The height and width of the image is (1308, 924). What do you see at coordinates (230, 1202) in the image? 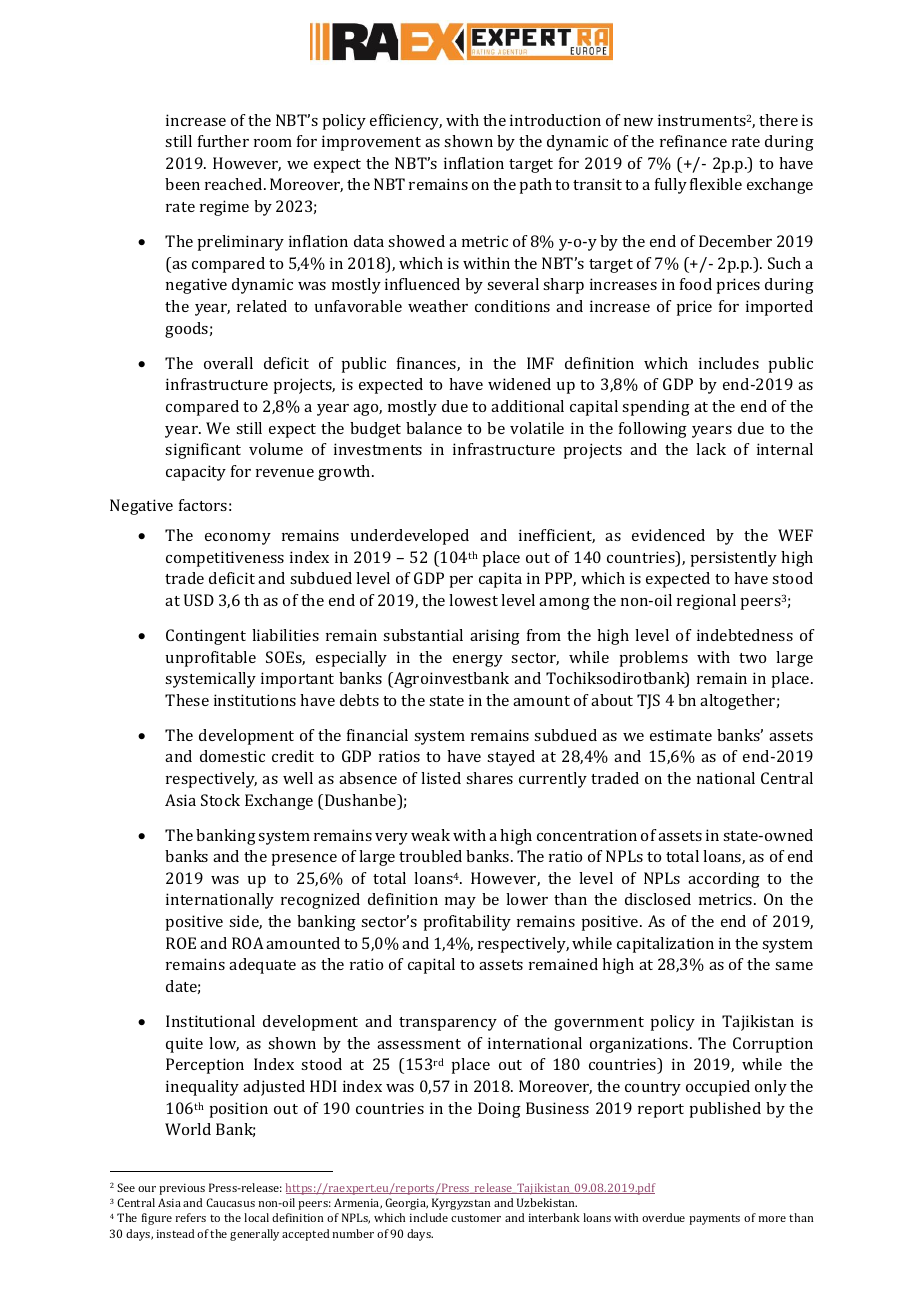
I see `Caucasus` at bounding box center [230, 1202].
